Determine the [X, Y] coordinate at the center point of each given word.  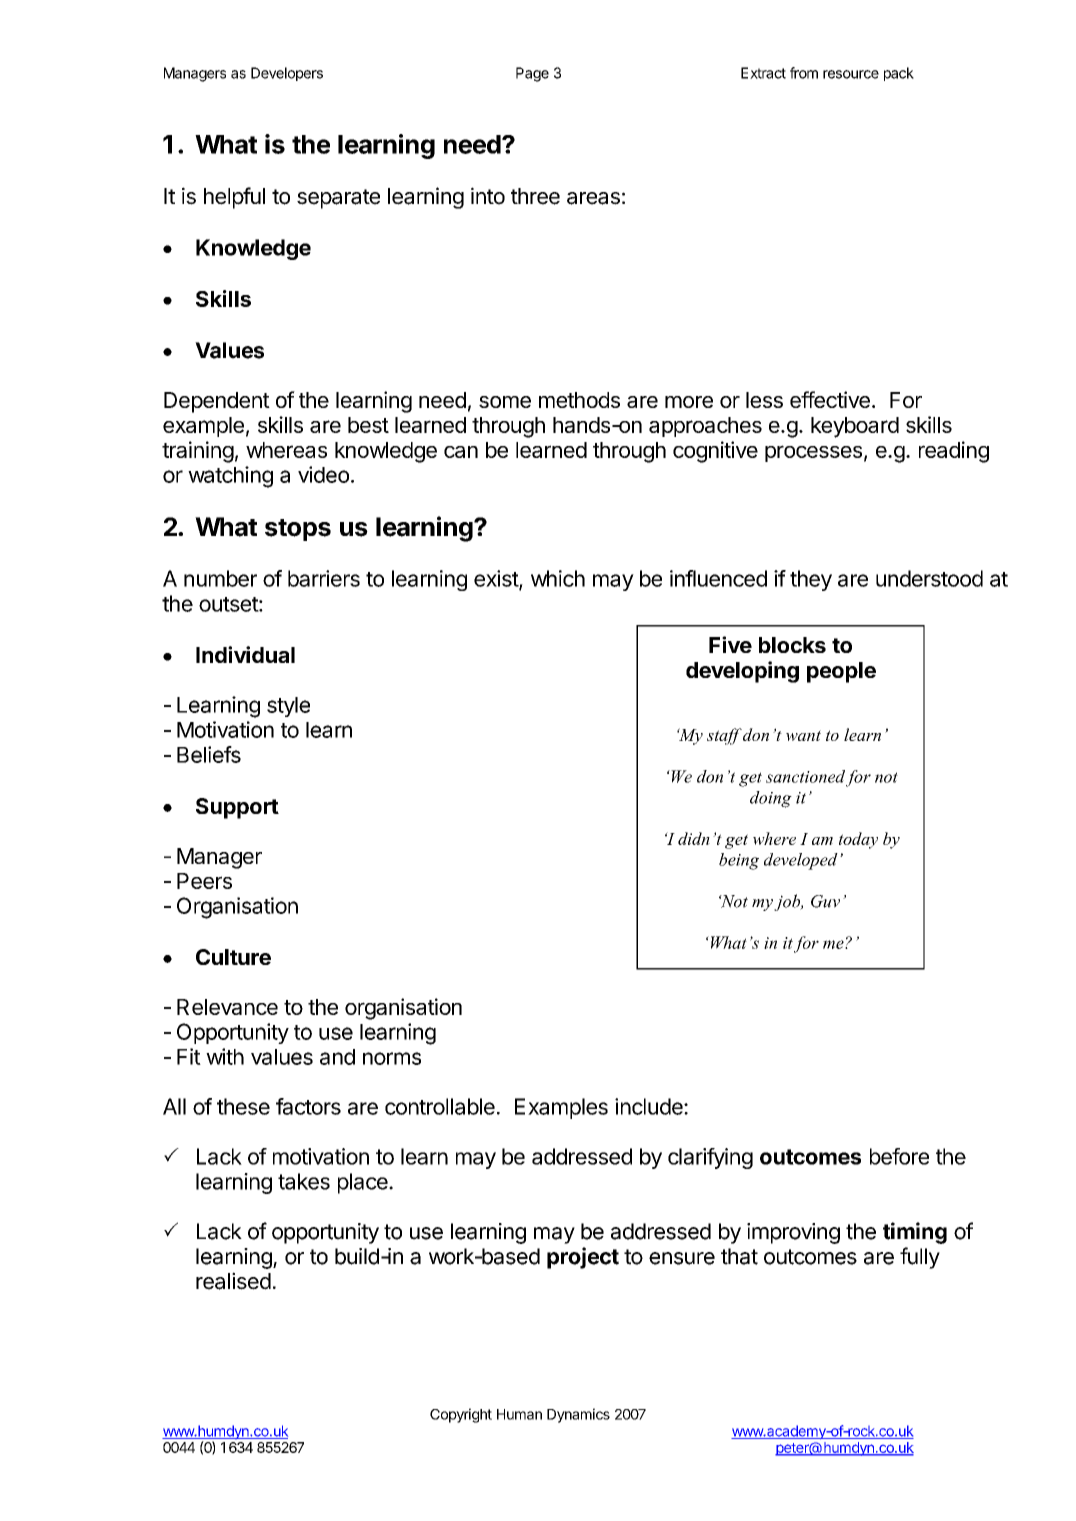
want [803, 735]
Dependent [217, 402]
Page [532, 74]
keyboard [855, 427]
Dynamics [578, 1415]
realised [233, 1281]
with [225, 1056]
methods [579, 400]
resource [851, 74]
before [899, 1156]
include [650, 1106]
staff [724, 736]
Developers [287, 74]
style [288, 707]
